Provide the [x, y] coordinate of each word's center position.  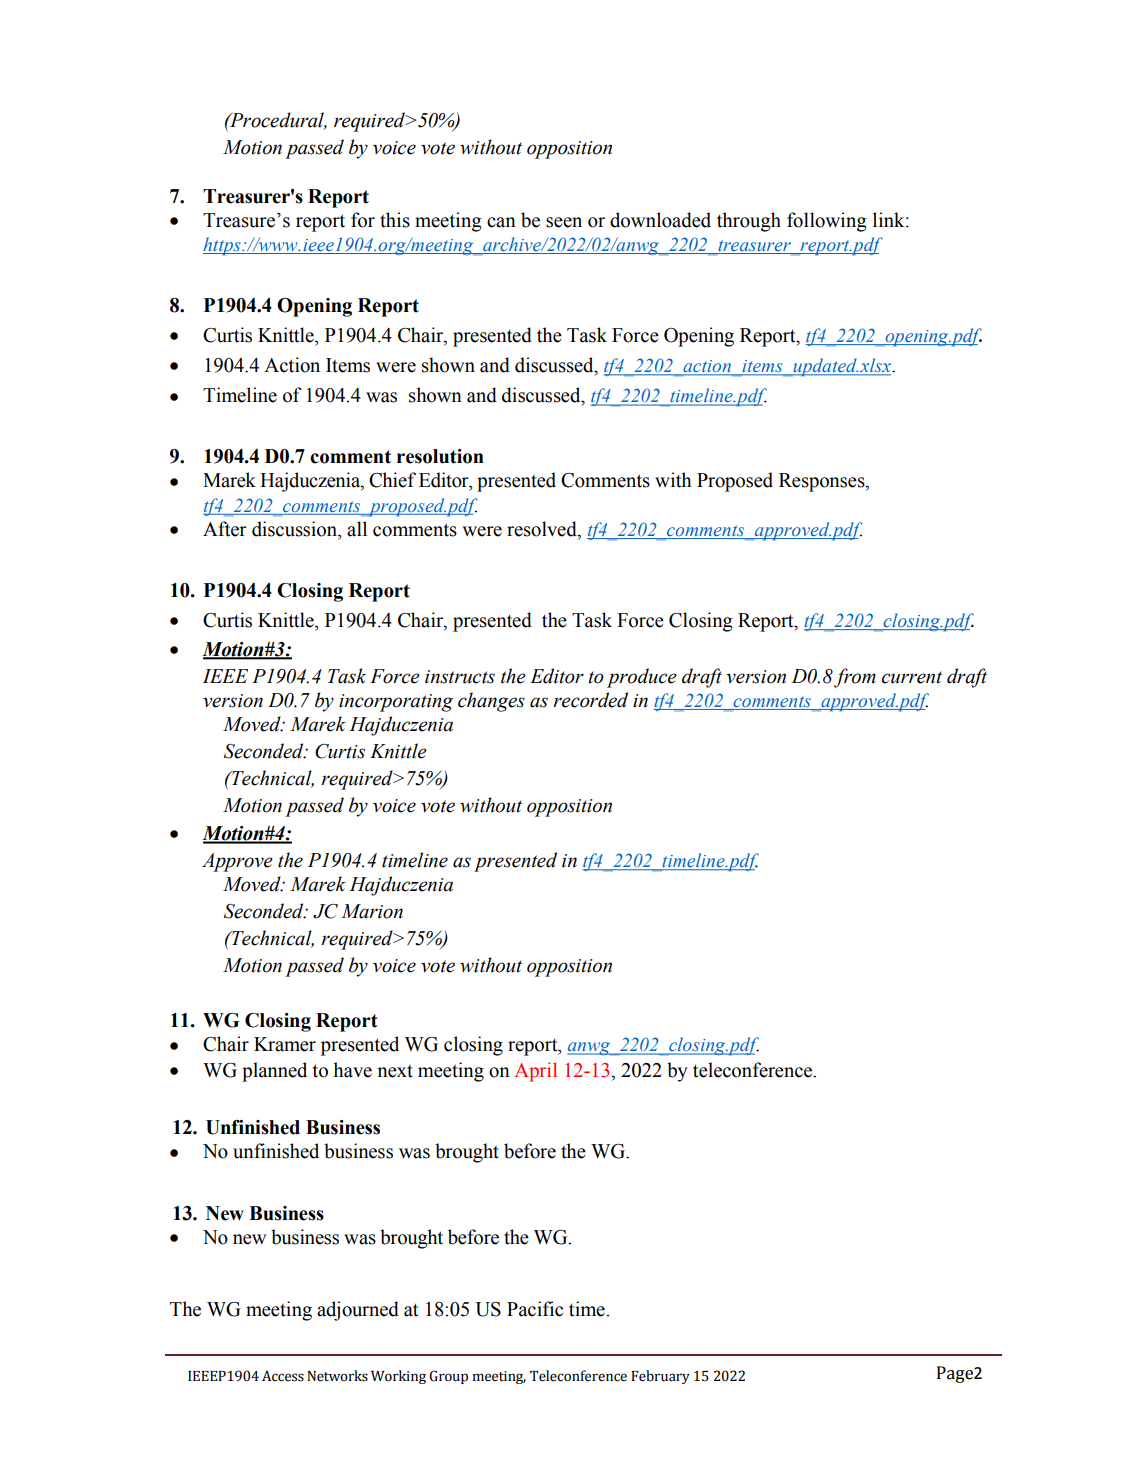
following [827, 222]
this [395, 220]
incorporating [396, 703]
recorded [590, 700]
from [855, 678]
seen [564, 222]
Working [398, 1377]
